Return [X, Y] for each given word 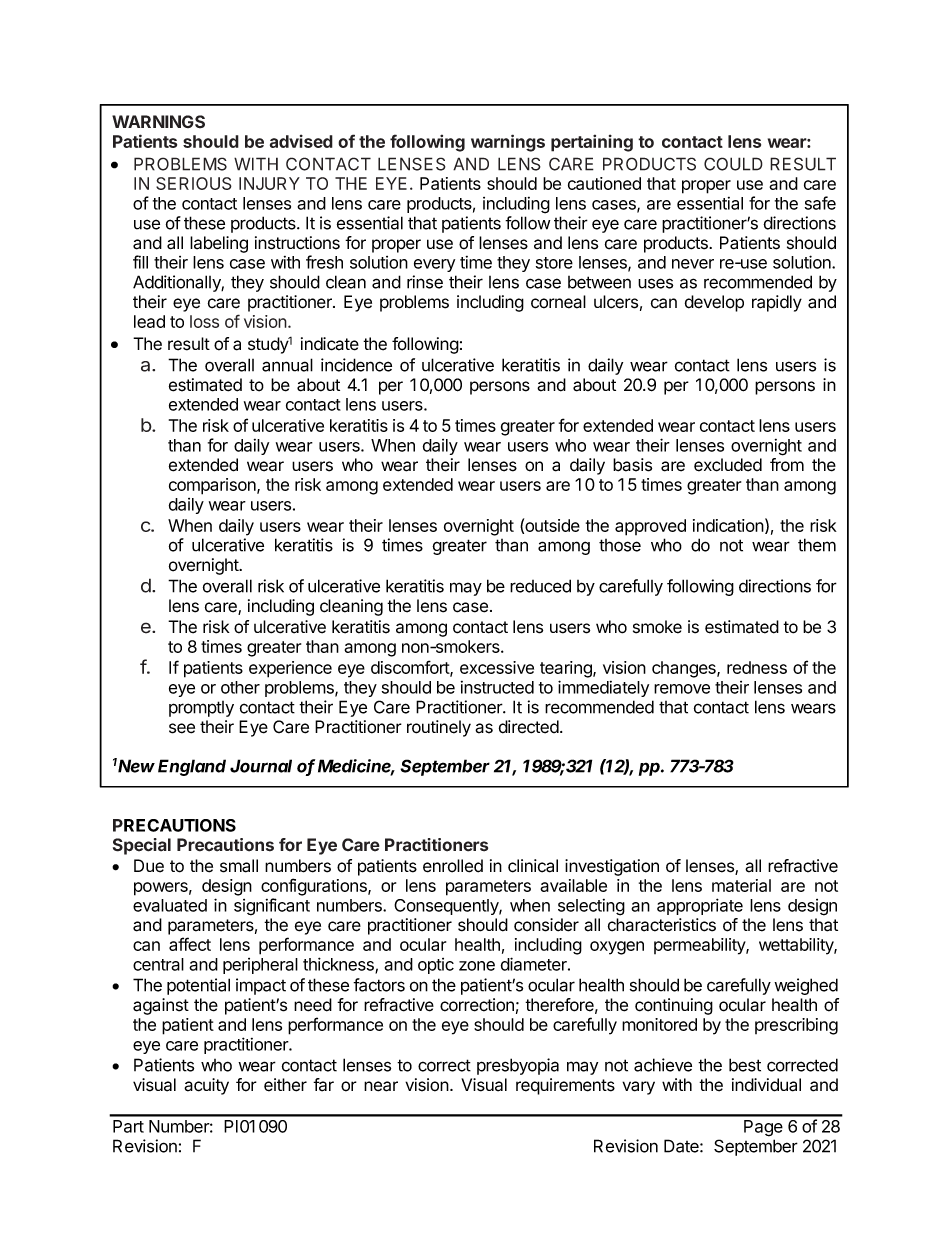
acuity [206, 1086]
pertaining [592, 143]
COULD [733, 164]
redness [757, 667]
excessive [497, 667]
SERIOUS [194, 183]
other [240, 687]
